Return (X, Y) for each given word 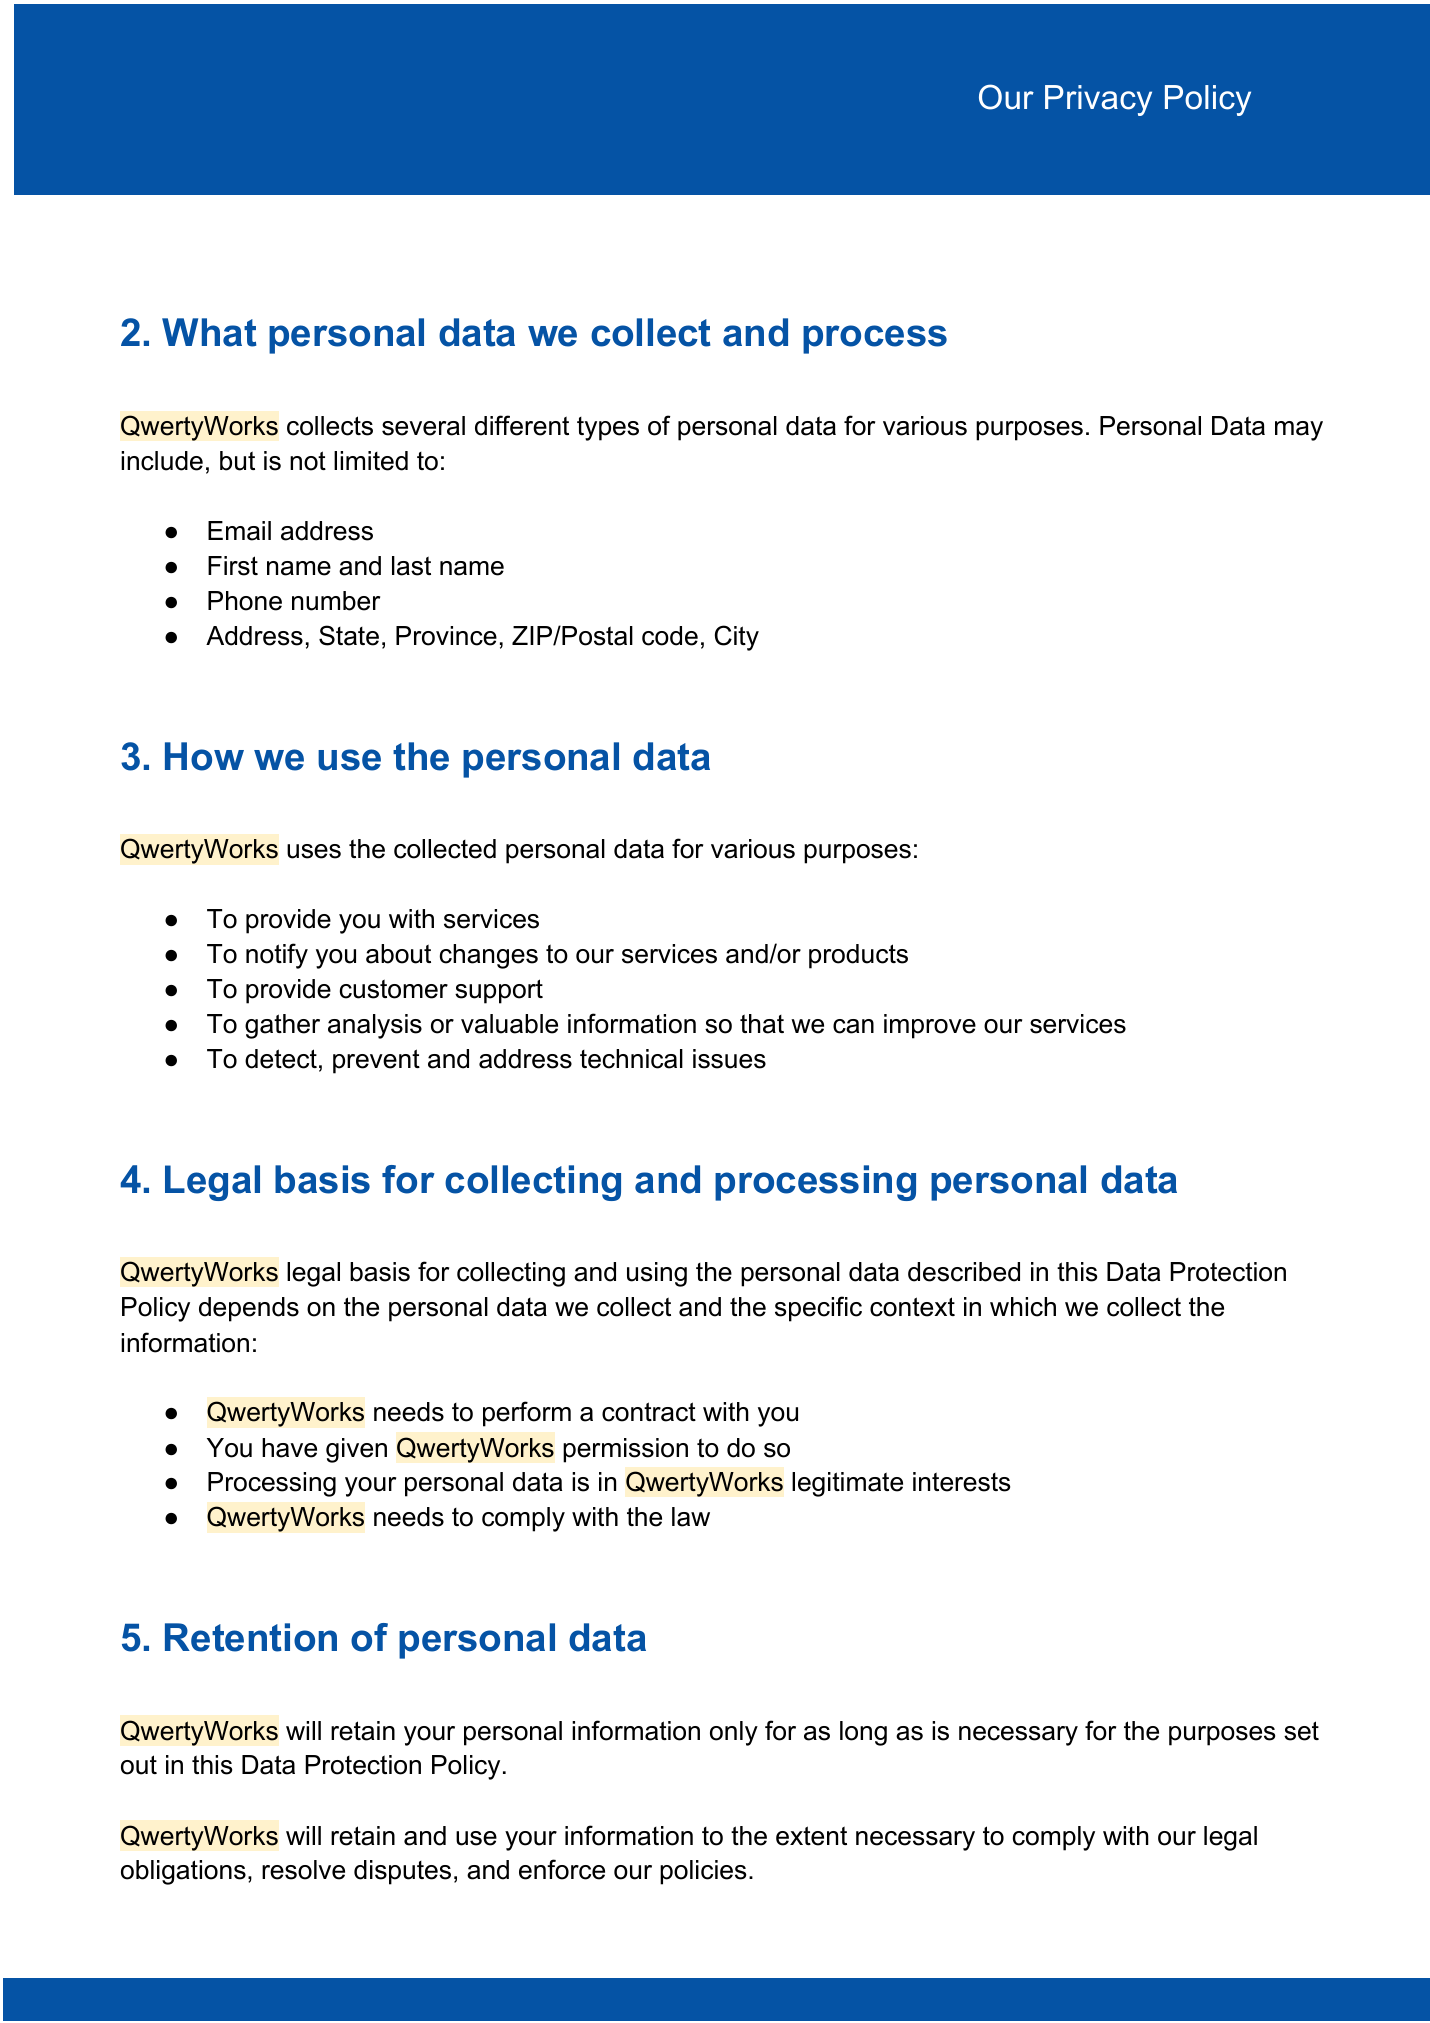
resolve (303, 1870)
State (349, 635)
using (657, 1274)
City (737, 638)
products (858, 956)
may (1299, 431)
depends (249, 1309)
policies (703, 1872)
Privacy (1098, 100)
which (1023, 1307)
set (1301, 1731)
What (209, 332)
